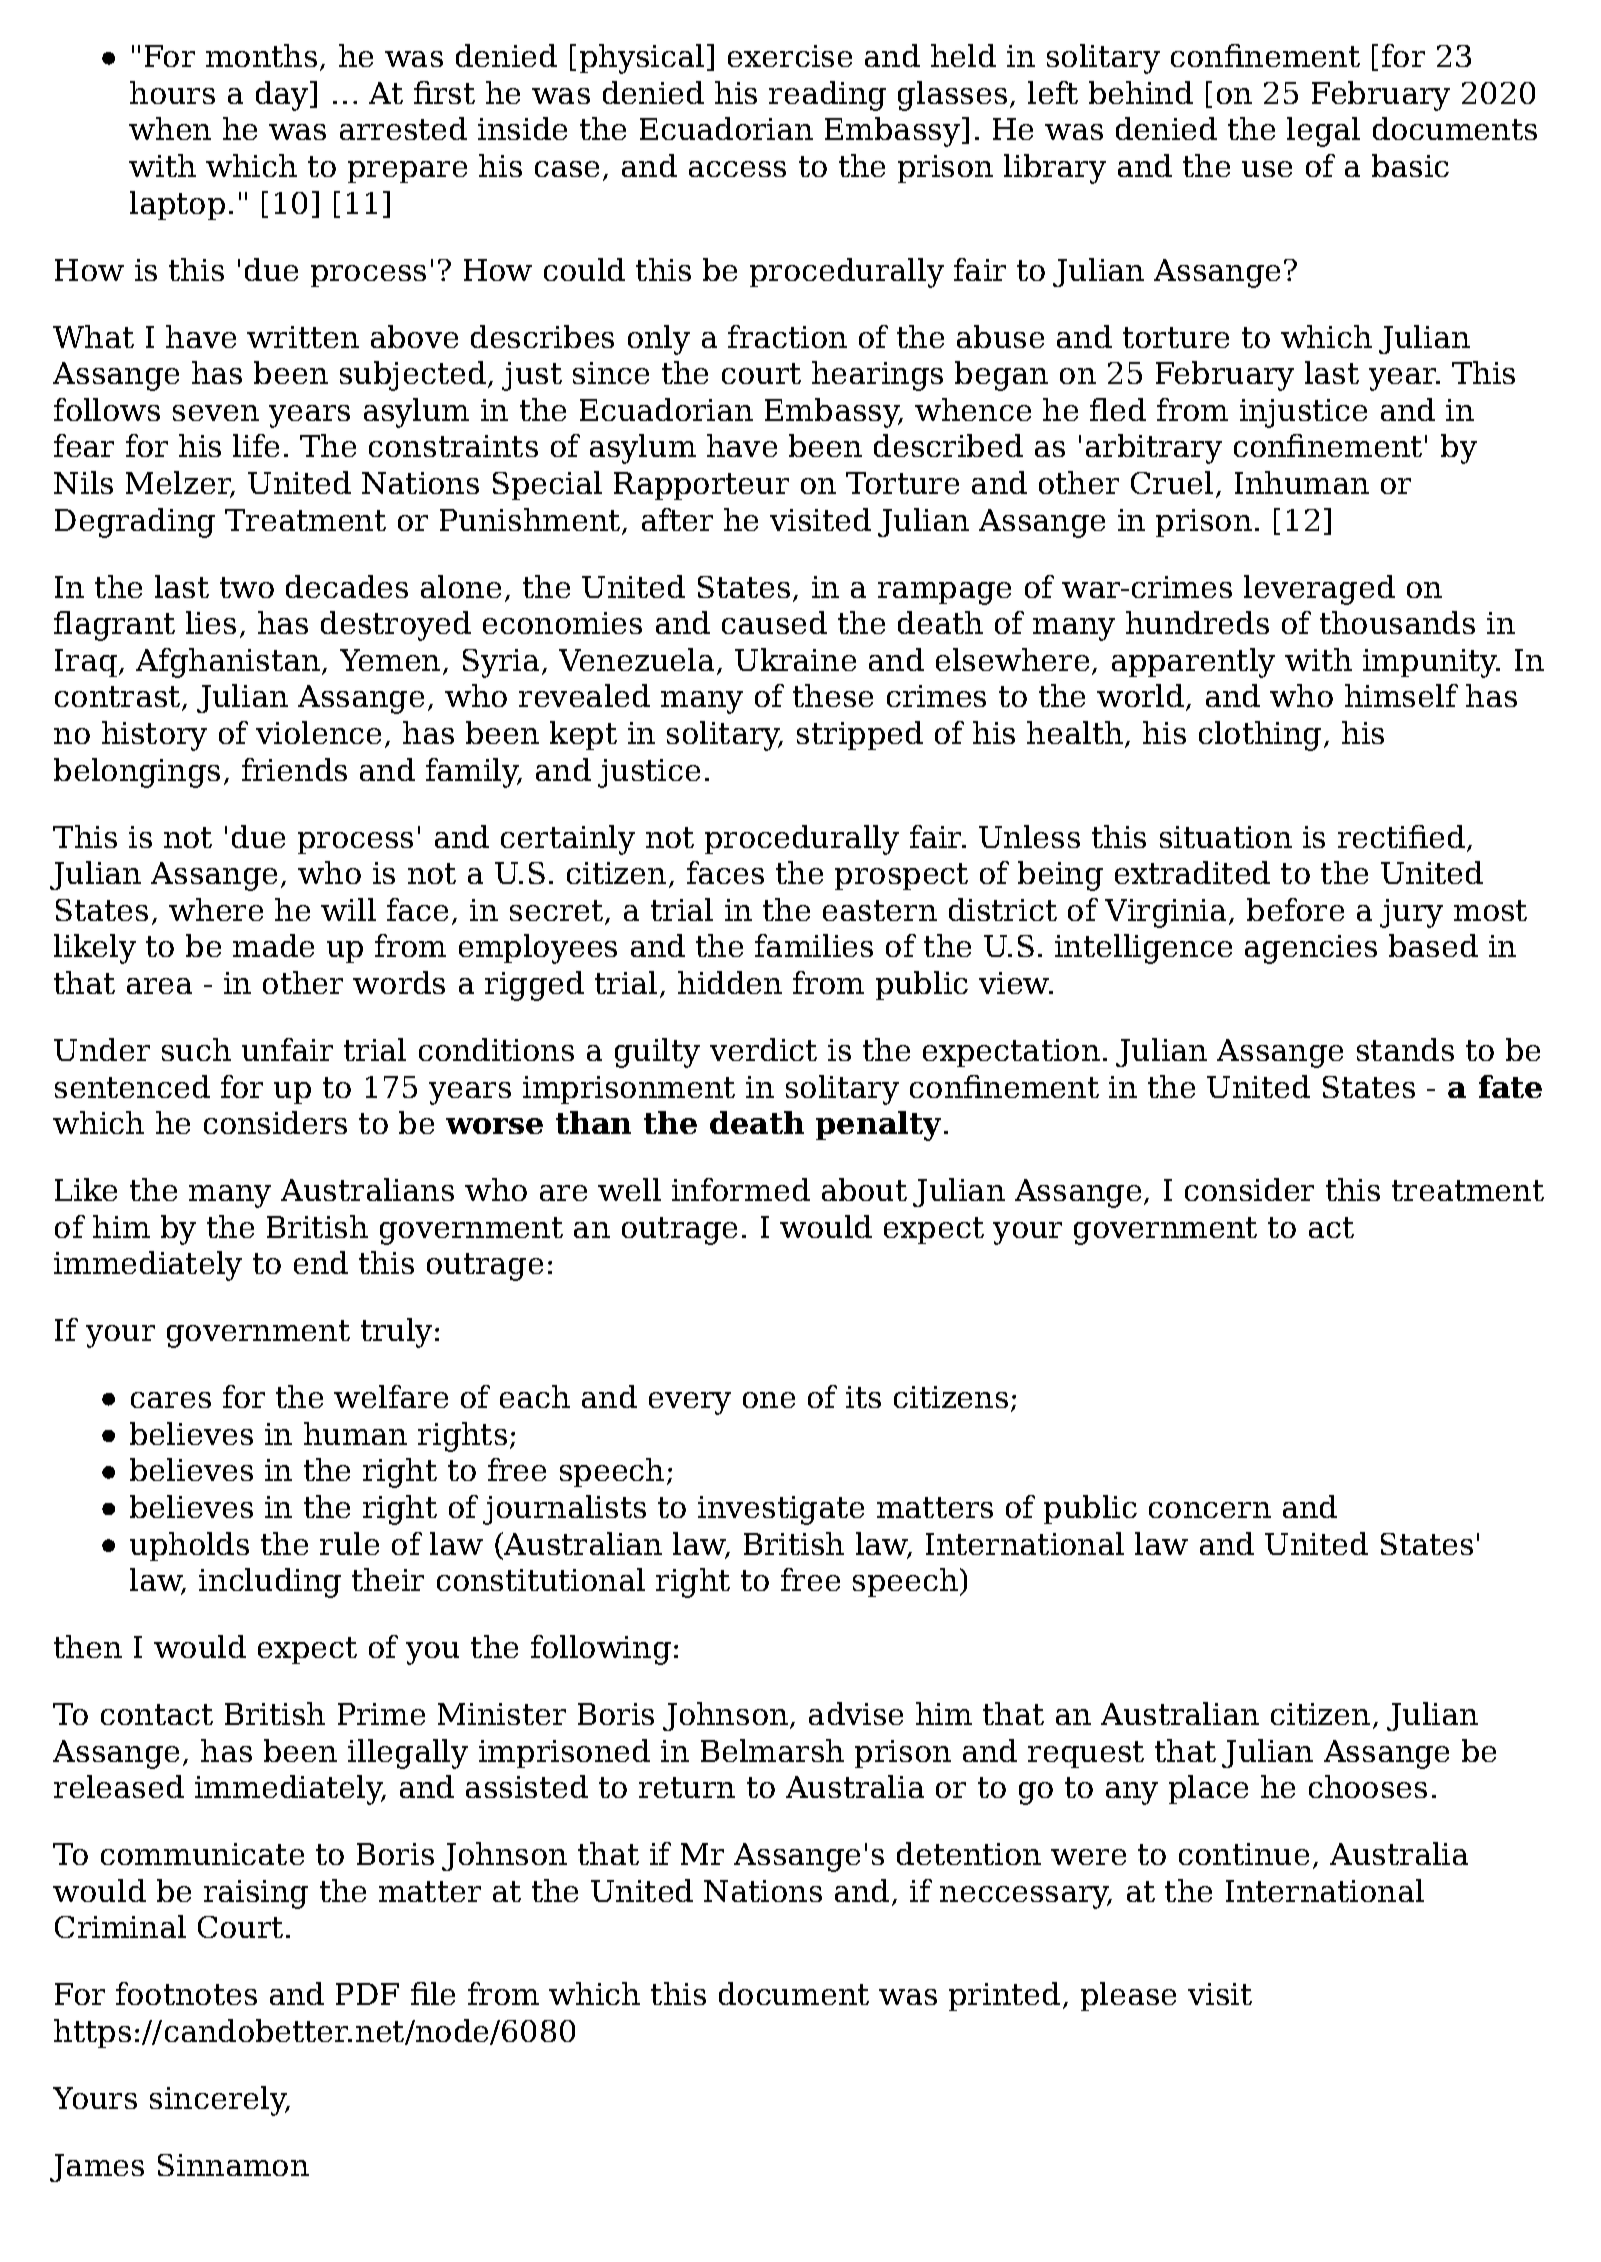 This screenshot has width=1601, height=2262. Describe the element at coordinates (863, 1397) in the screenshot. I see `its` at that location.
